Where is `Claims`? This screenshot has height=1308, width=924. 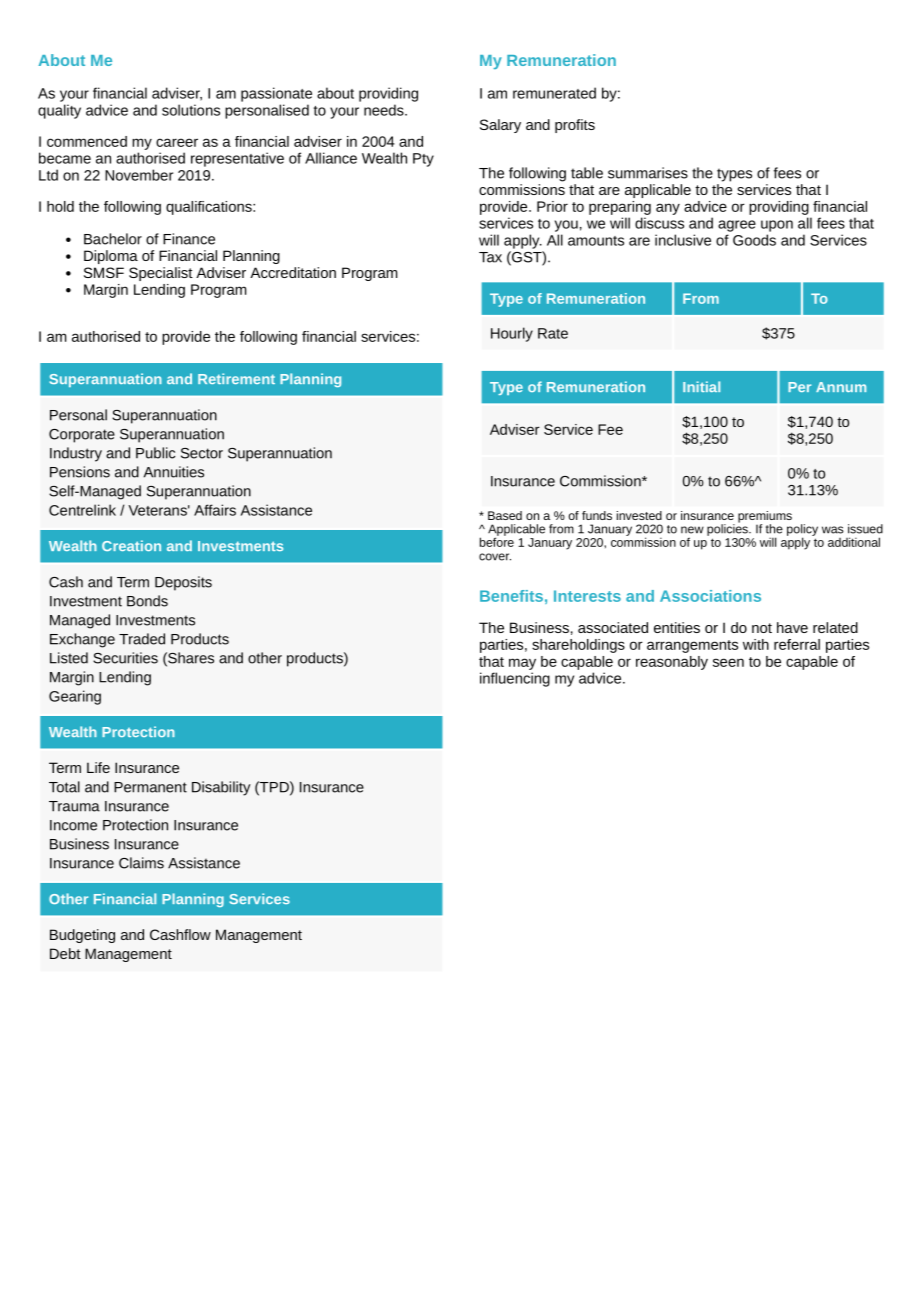 Claims is located at coordinates (141, 863).
